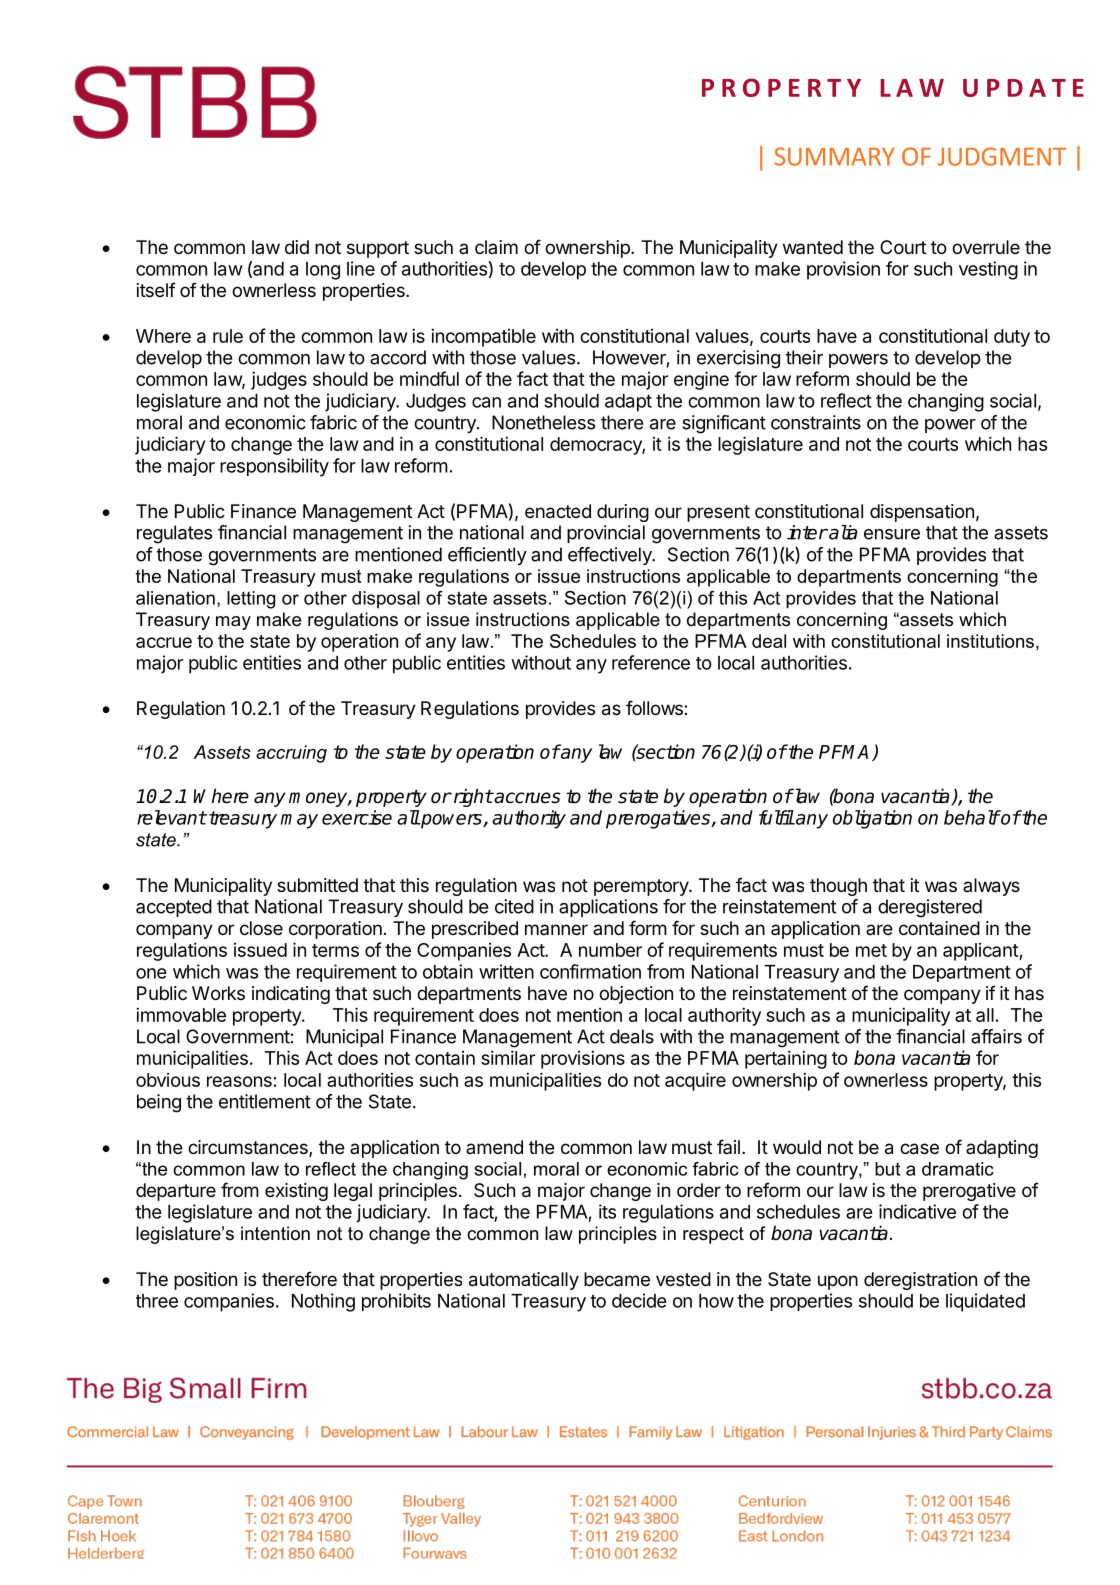 The height and width of the screenshot is (1585, 1120). I want to click on SUMMARY, so click(834, 156).
